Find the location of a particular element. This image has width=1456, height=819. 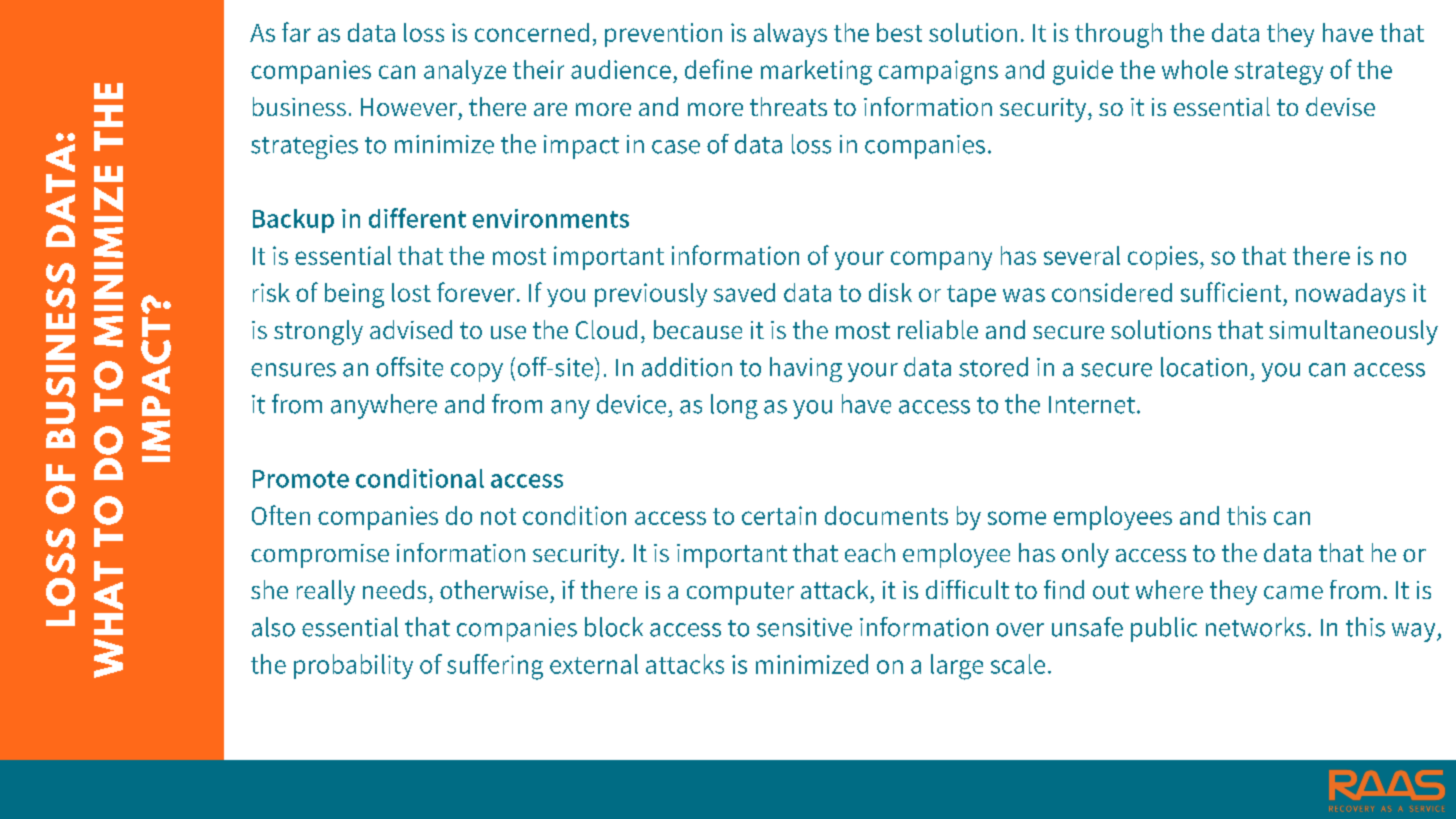

different is located at coordinates (417, 218).
